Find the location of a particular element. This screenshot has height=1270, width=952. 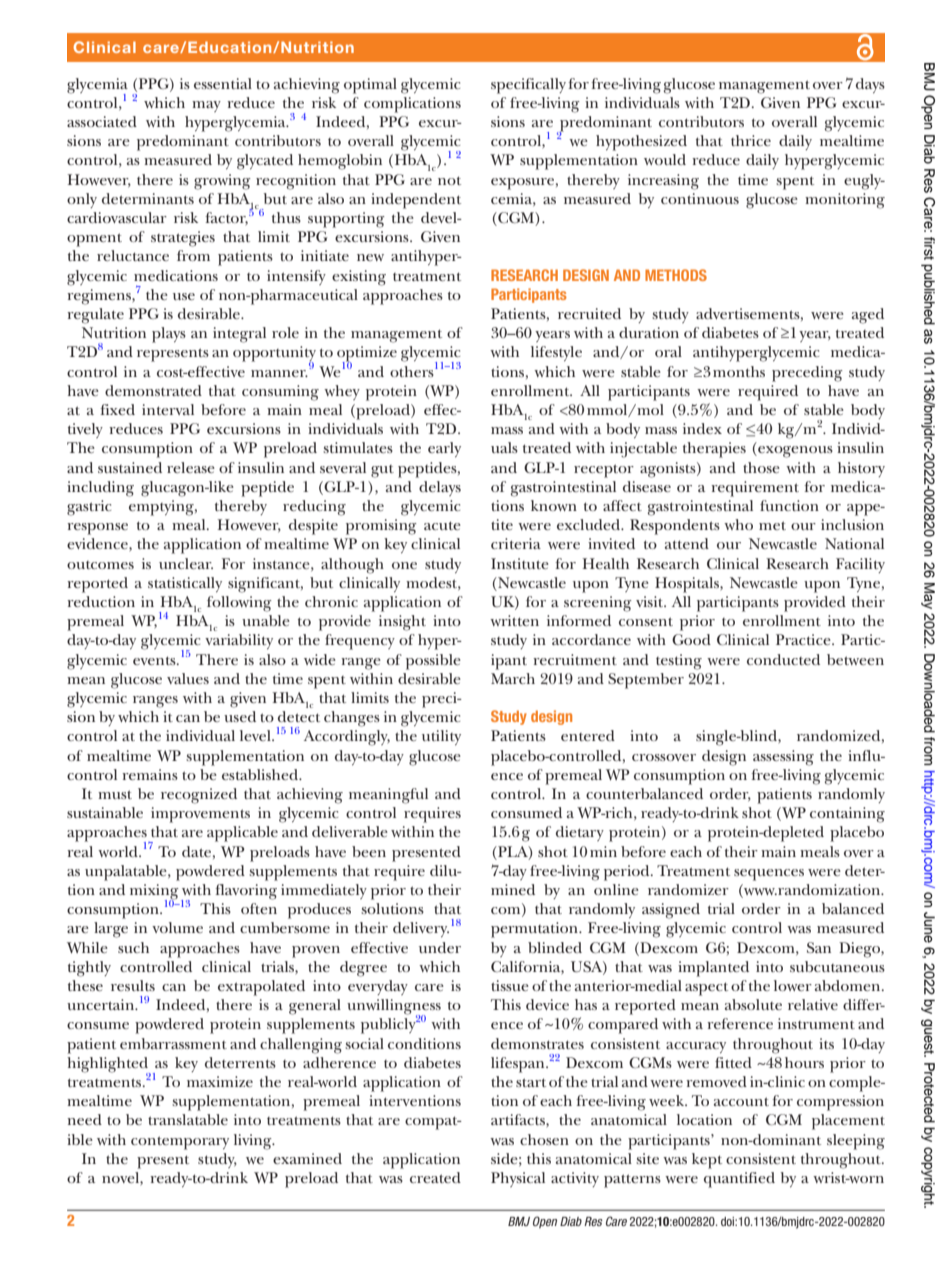

contemporary is located at coordinates (180, 1143).
